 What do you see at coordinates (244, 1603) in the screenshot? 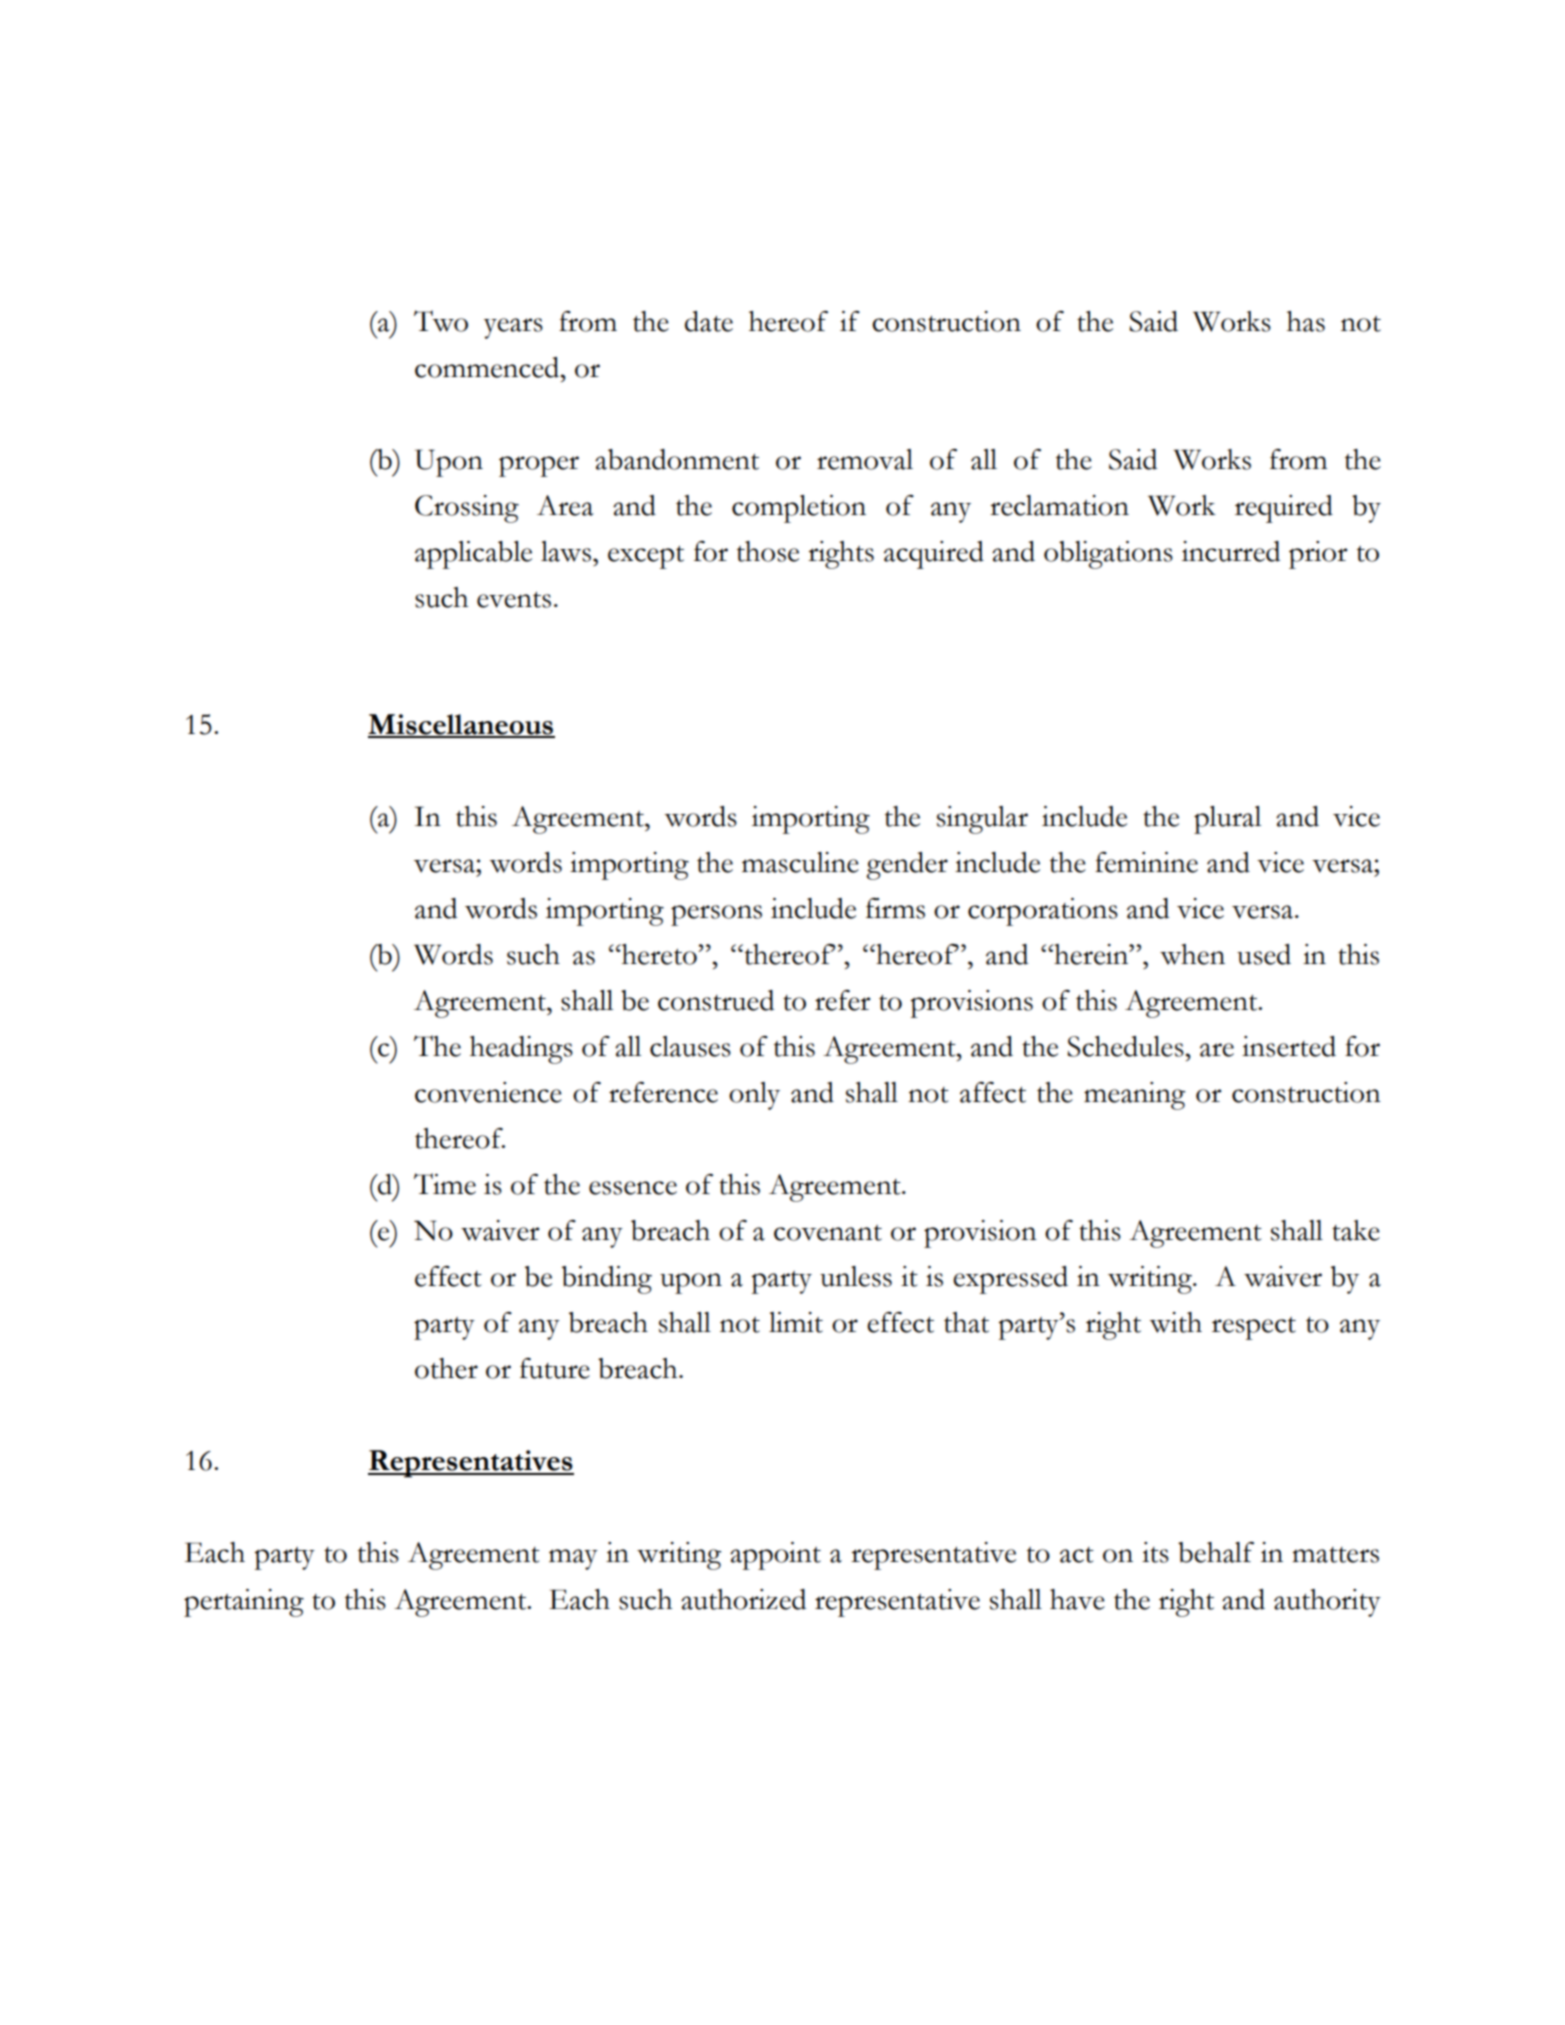
I see `pertaining` at bounding box center [244, 1603].
